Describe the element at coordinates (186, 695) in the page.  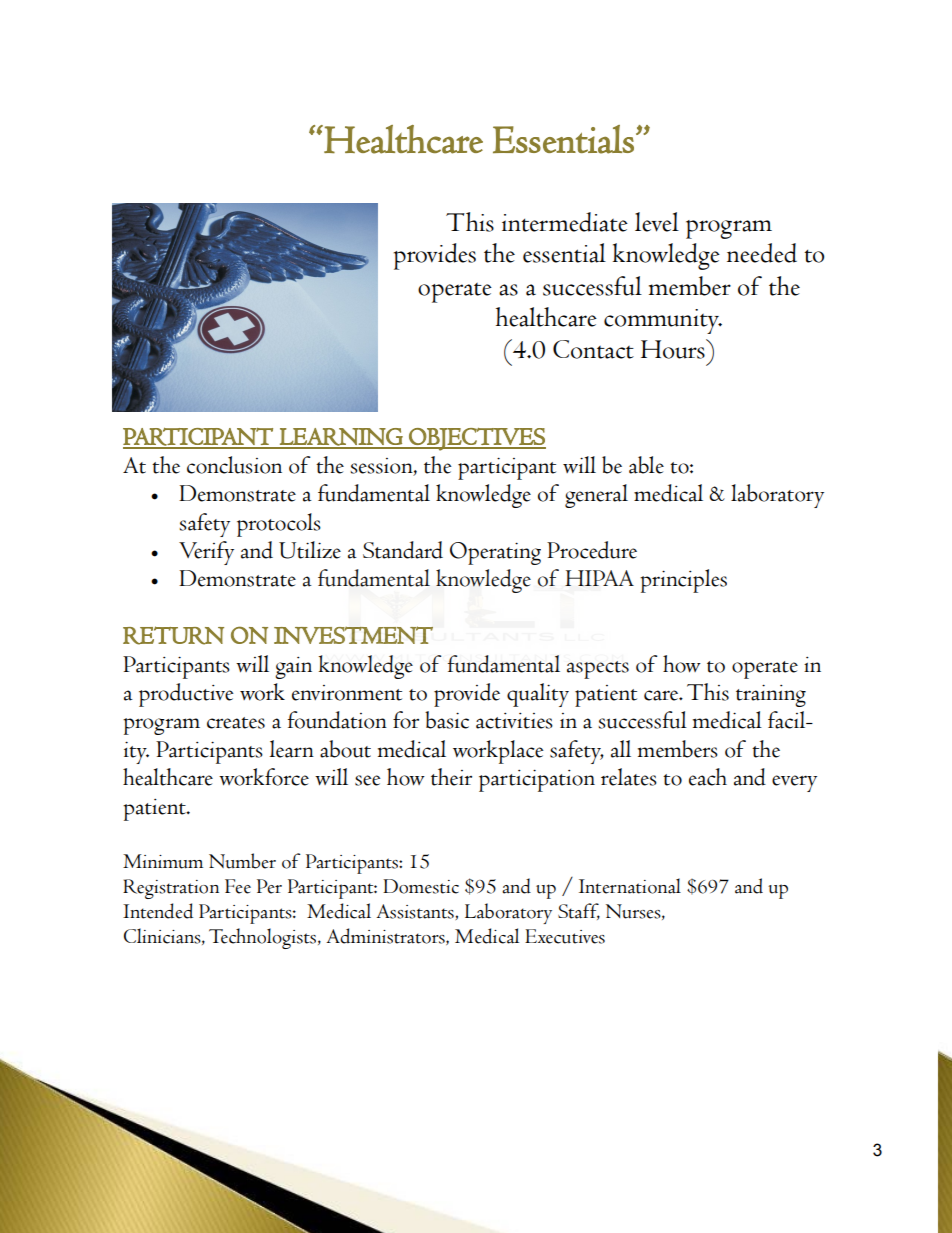
I see `productive` at that location.
